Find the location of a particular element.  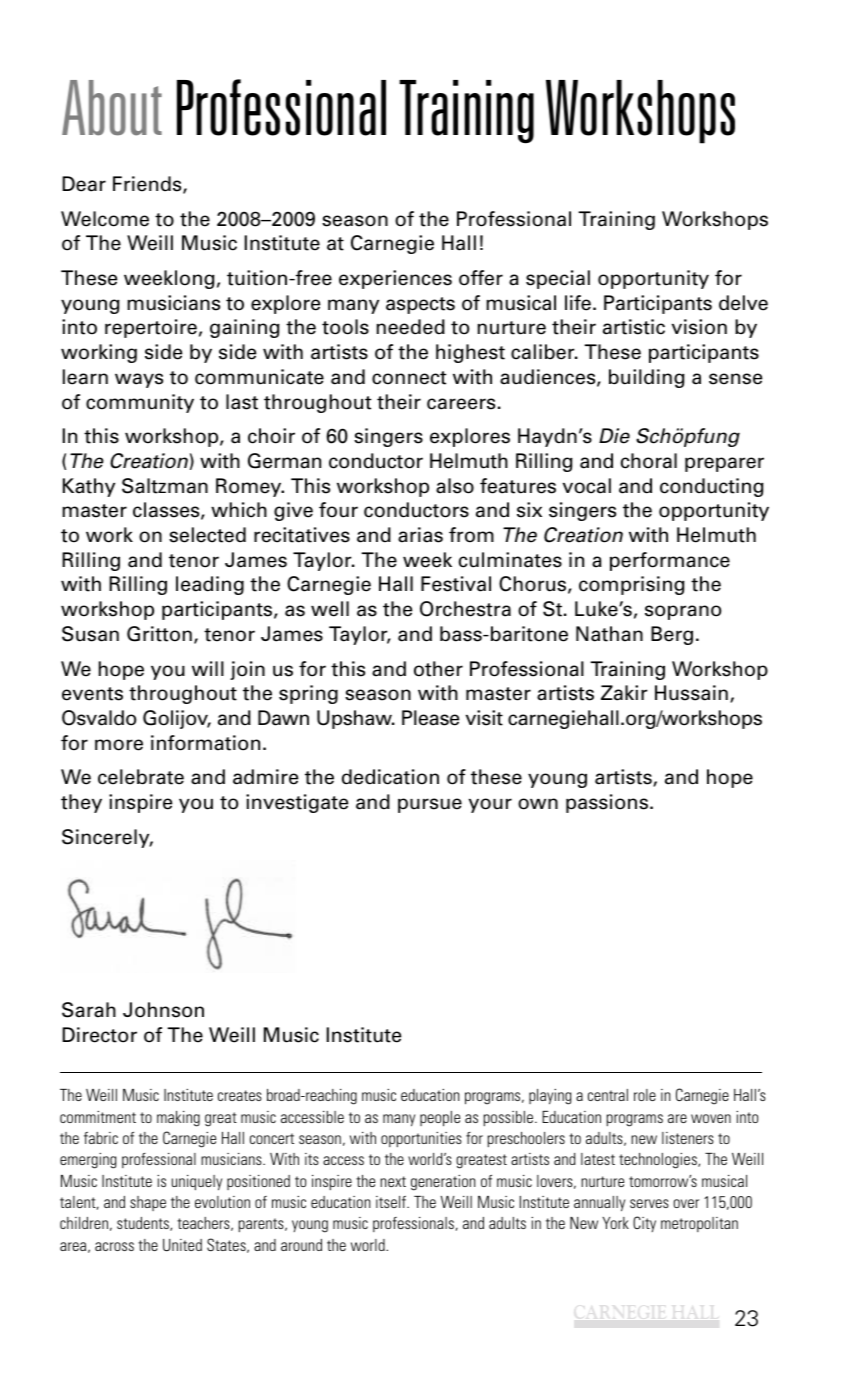

will is located at coordinates (208, 668).
